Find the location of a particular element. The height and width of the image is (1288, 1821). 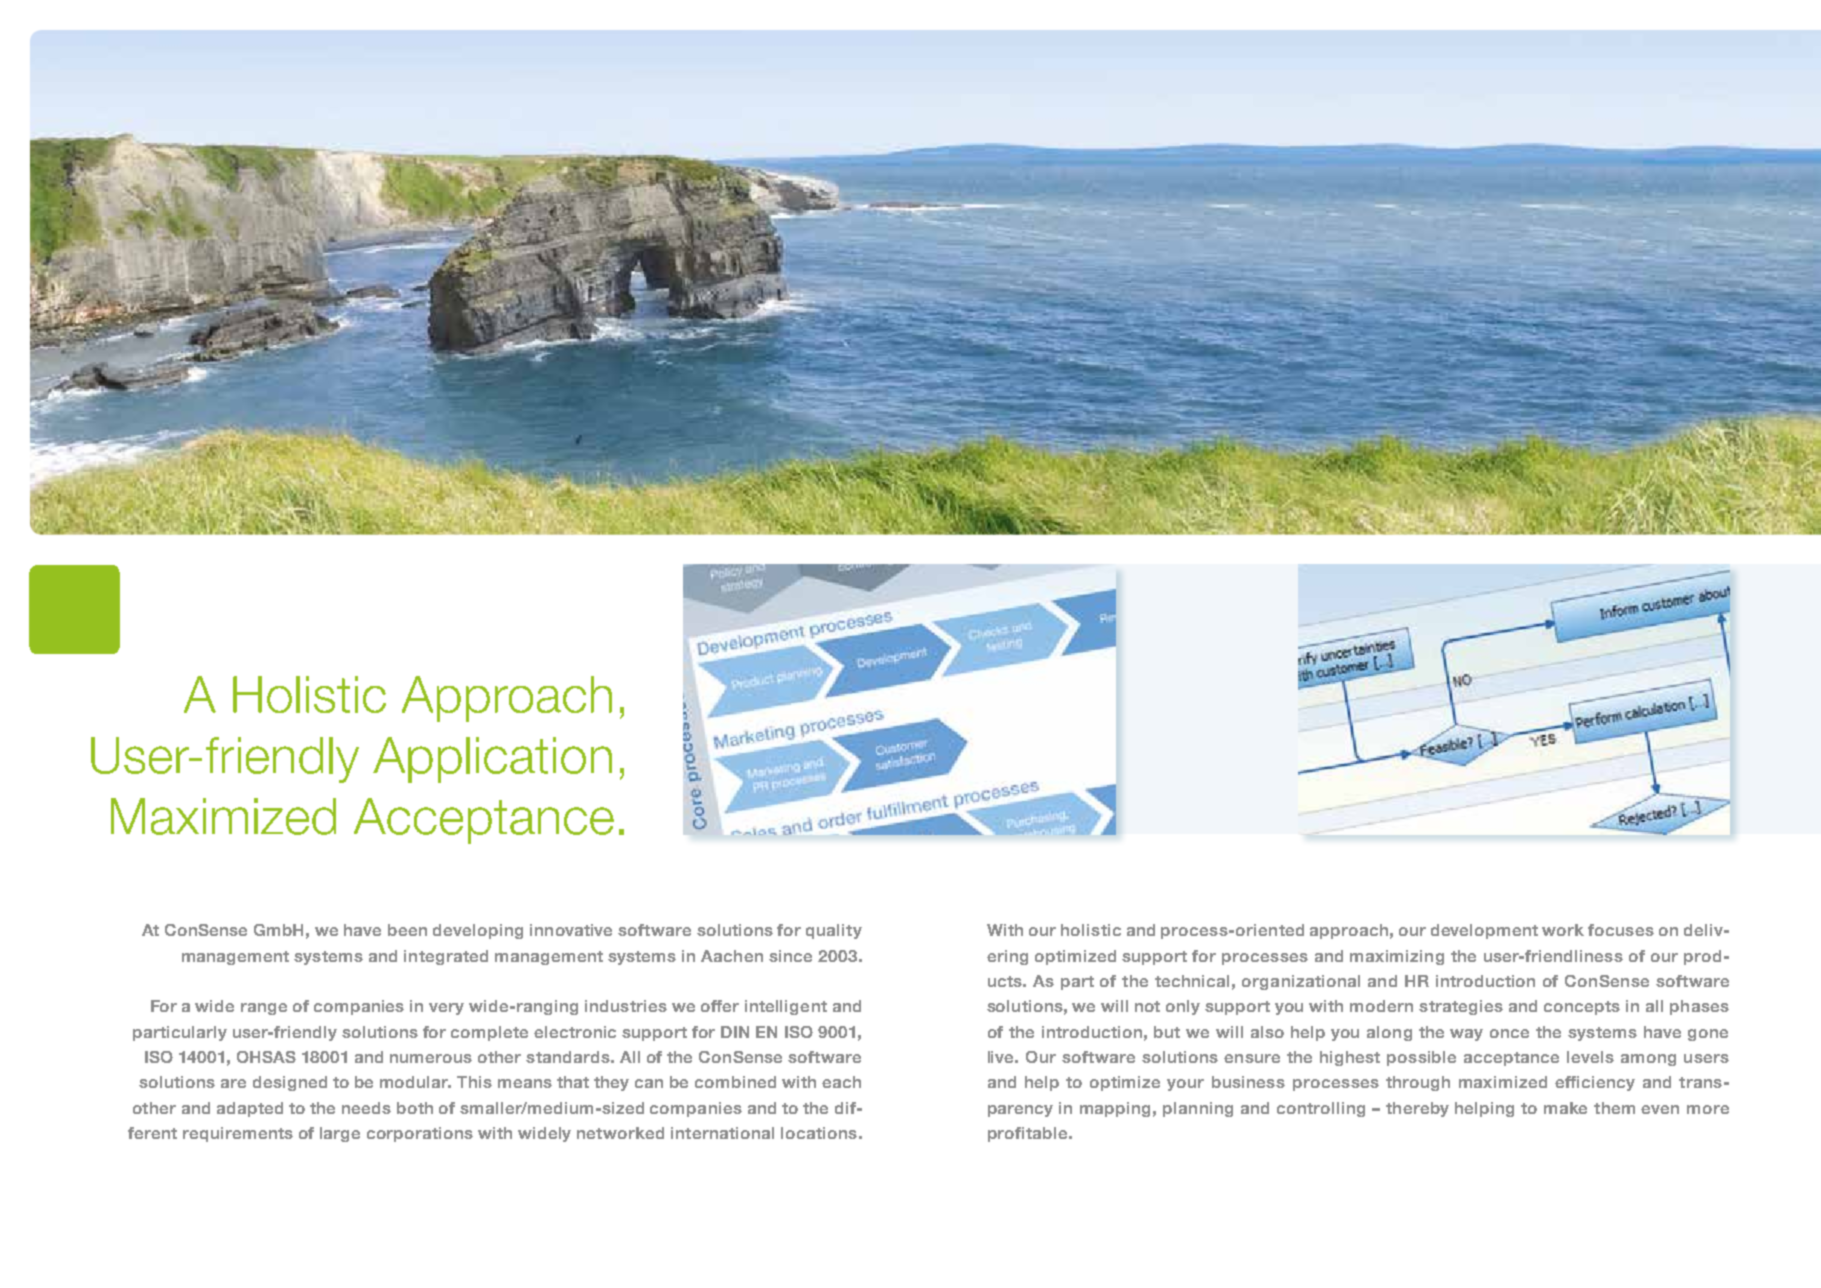

been is located at coordinates (407, 930).
